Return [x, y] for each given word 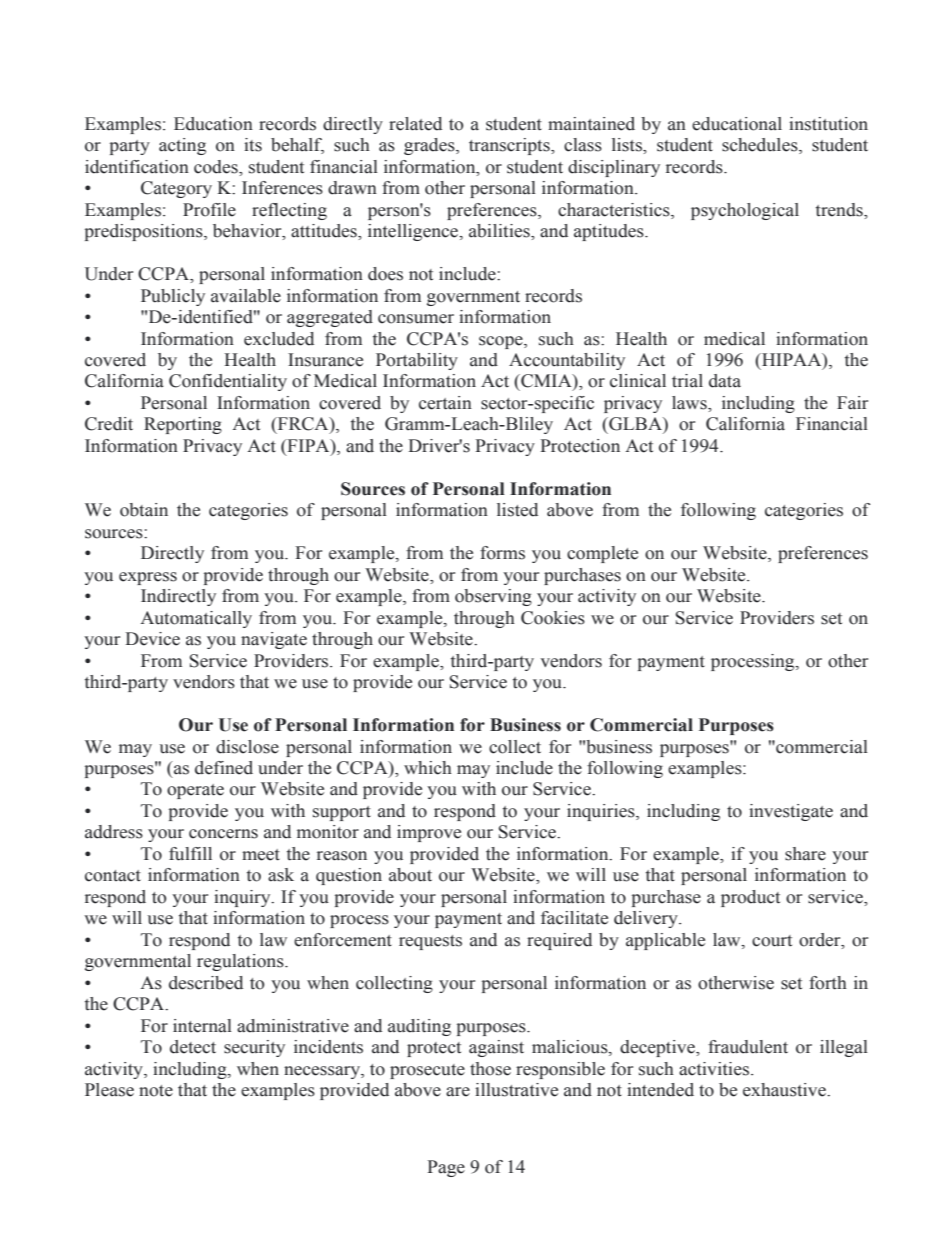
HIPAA [792, 359]
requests [430, 942]
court [772, 941]
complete [602, 554]
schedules [761, 146]
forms [502, 553]
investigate [791, 812]
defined [224, 768]
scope [502, 342]
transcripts [510, 146]
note [156, 1091]
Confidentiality [228, 382]
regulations [241, 962]
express [148, 578]
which [428, 768]
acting [182, 146]
